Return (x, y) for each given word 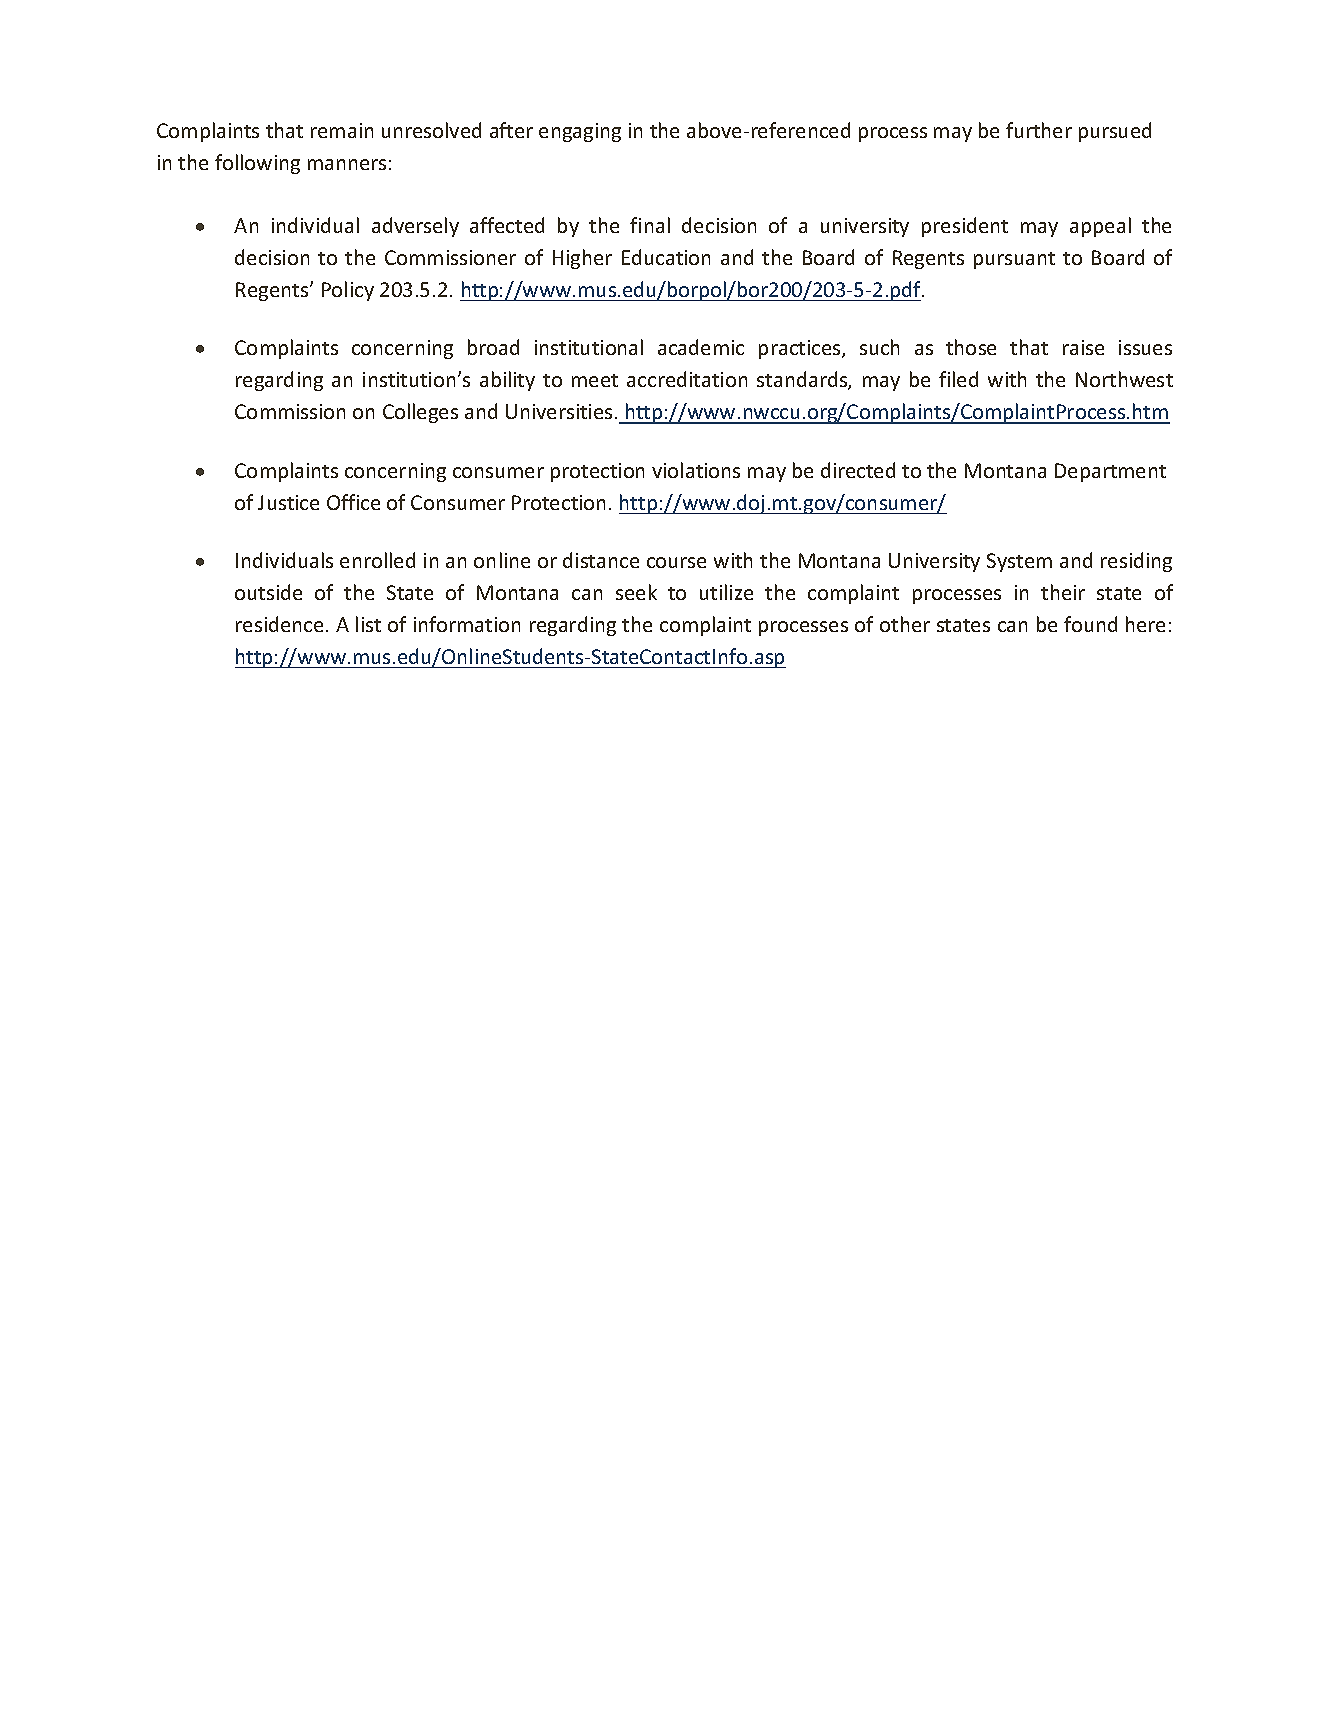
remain (342, 130)
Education (666, 257)
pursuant (1014, 260)
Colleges (420, 413)
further (1039, 130)
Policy (348, 291)
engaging (580, 132)
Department (1110, 472)
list (368, 624)
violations (696, 470)
